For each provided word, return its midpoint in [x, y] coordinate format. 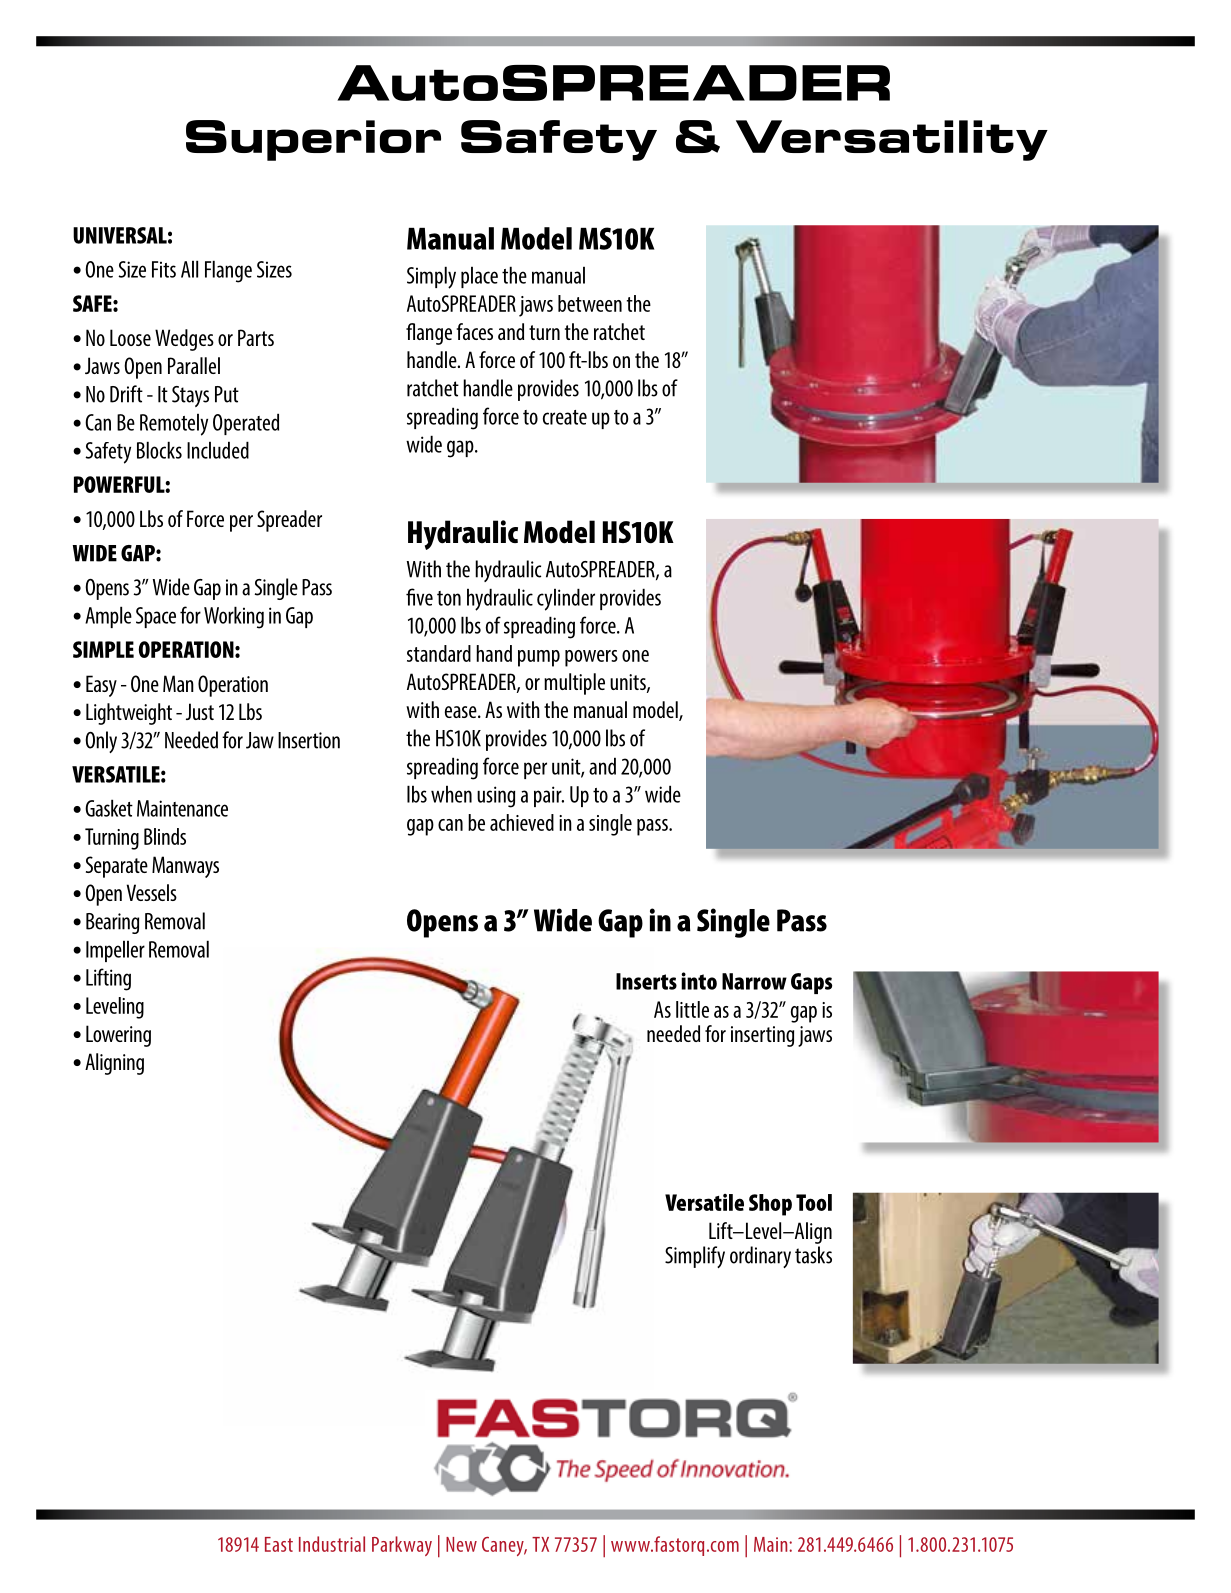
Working [234, 617]
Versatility [892, 140]
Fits [164, 269]
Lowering [118, 1036]
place [479, 277]
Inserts [646, 981]
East [279, 1544]
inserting [762, 1036]
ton [449, 598]
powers [591, 658]
